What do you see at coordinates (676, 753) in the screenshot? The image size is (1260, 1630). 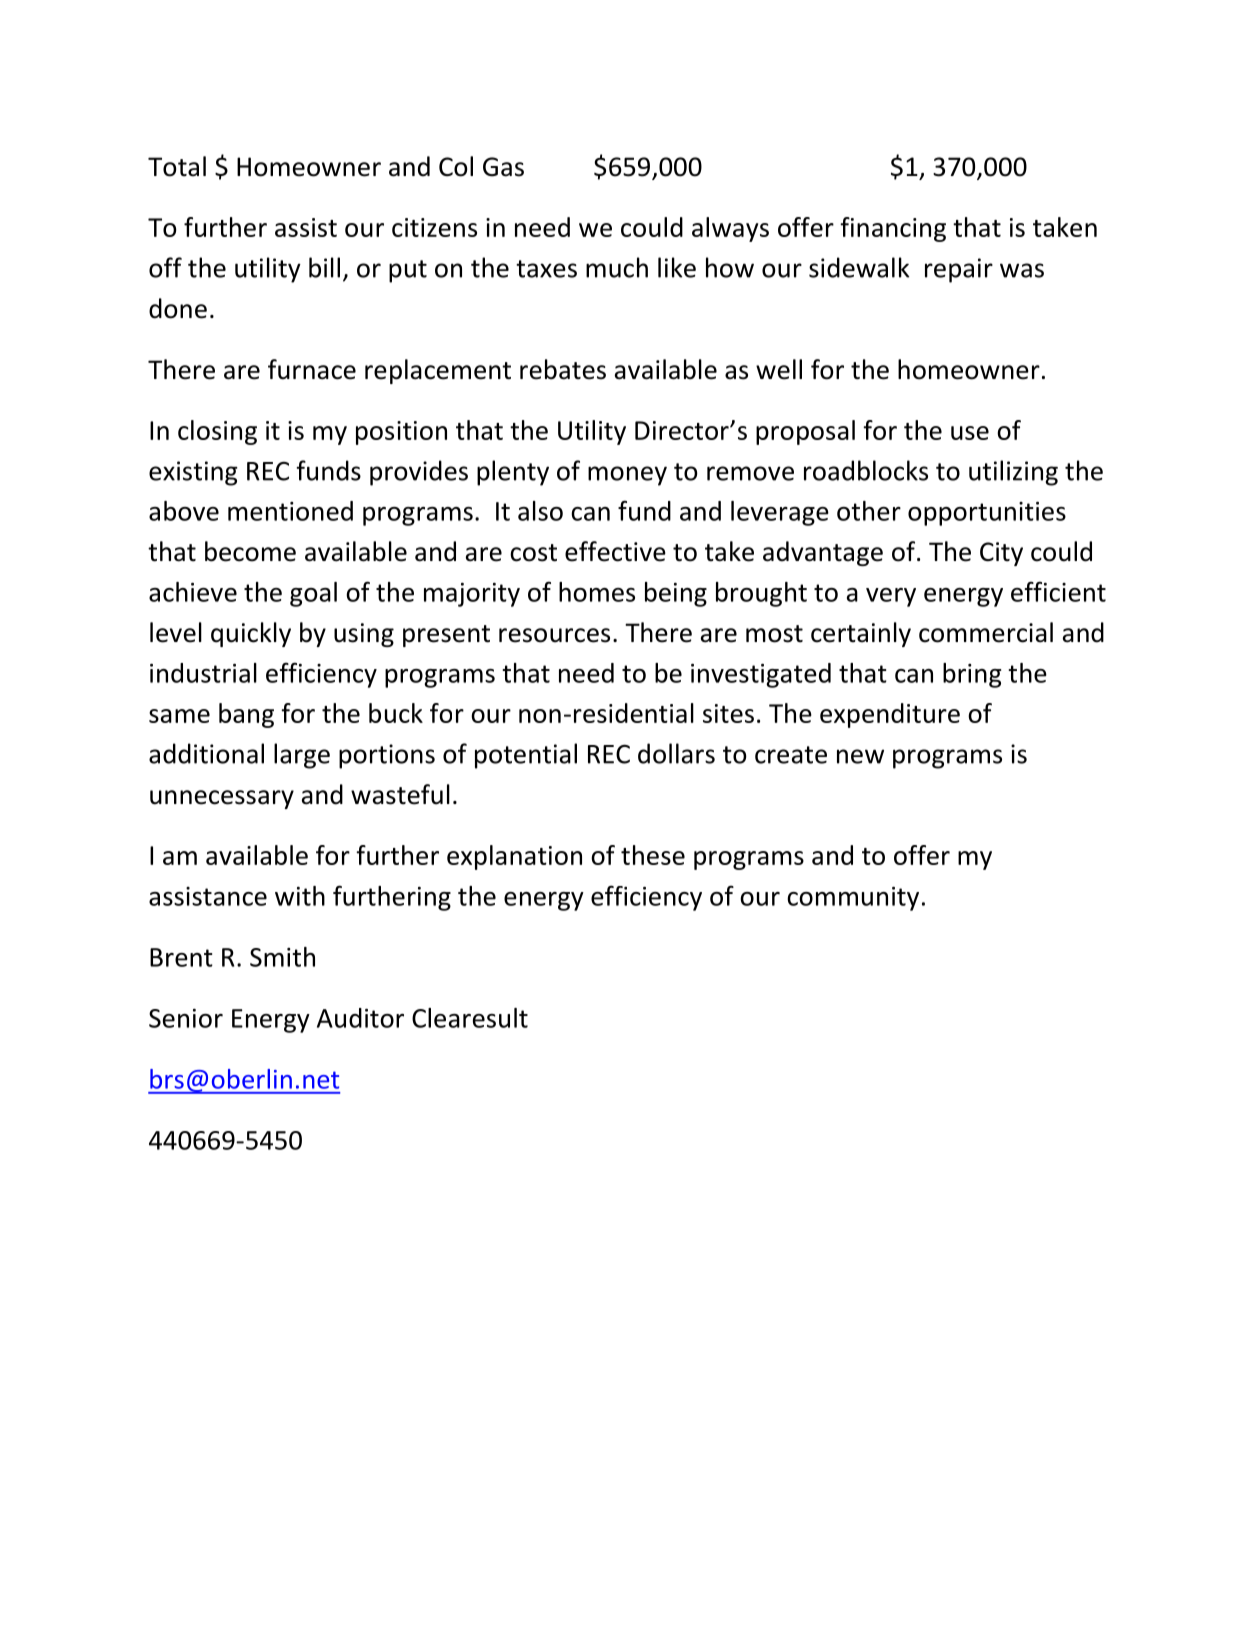 I see `dollars` at bounding box center [676, 753].
